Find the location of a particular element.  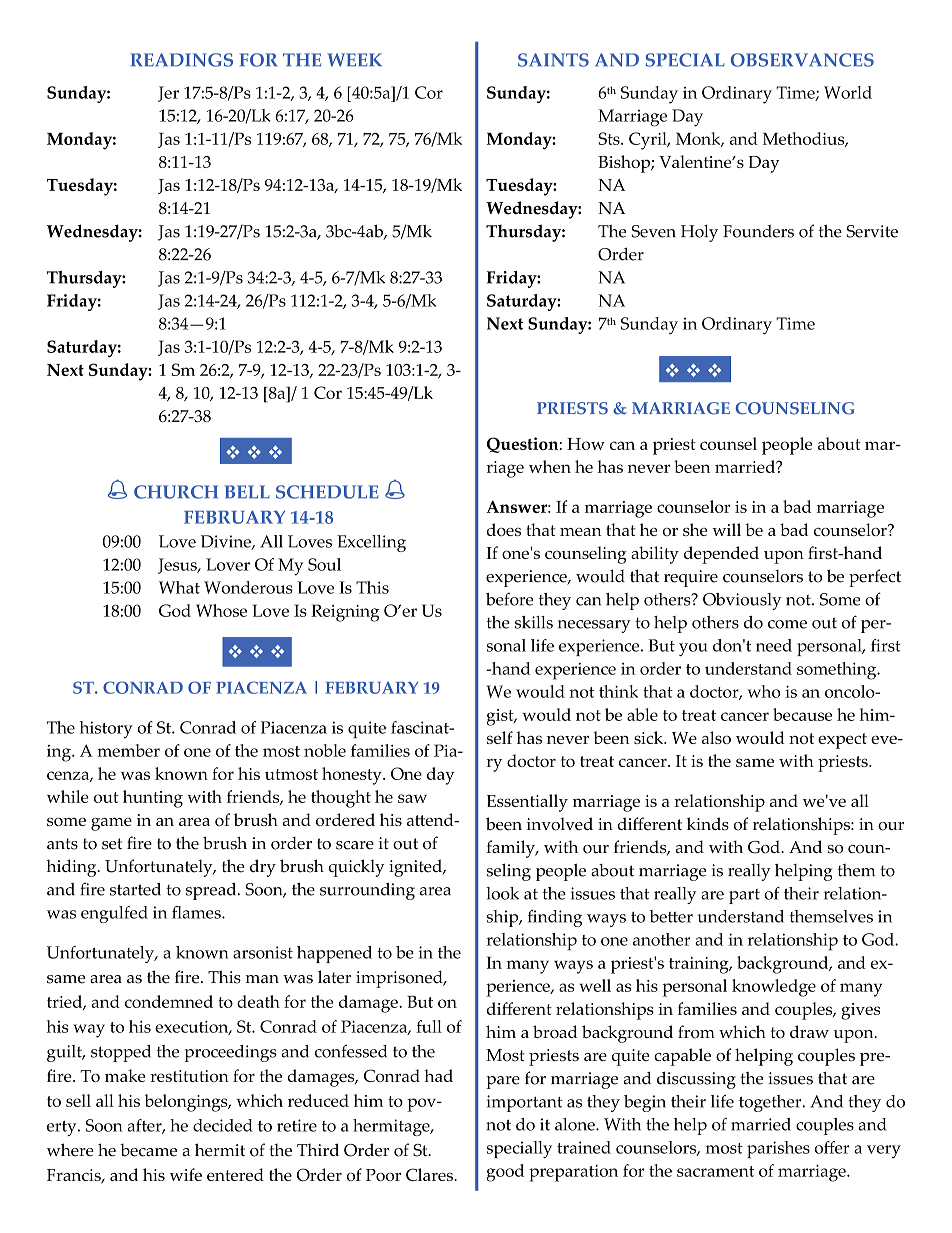

OBSERVANCES is located at coordinates (802, 60).
